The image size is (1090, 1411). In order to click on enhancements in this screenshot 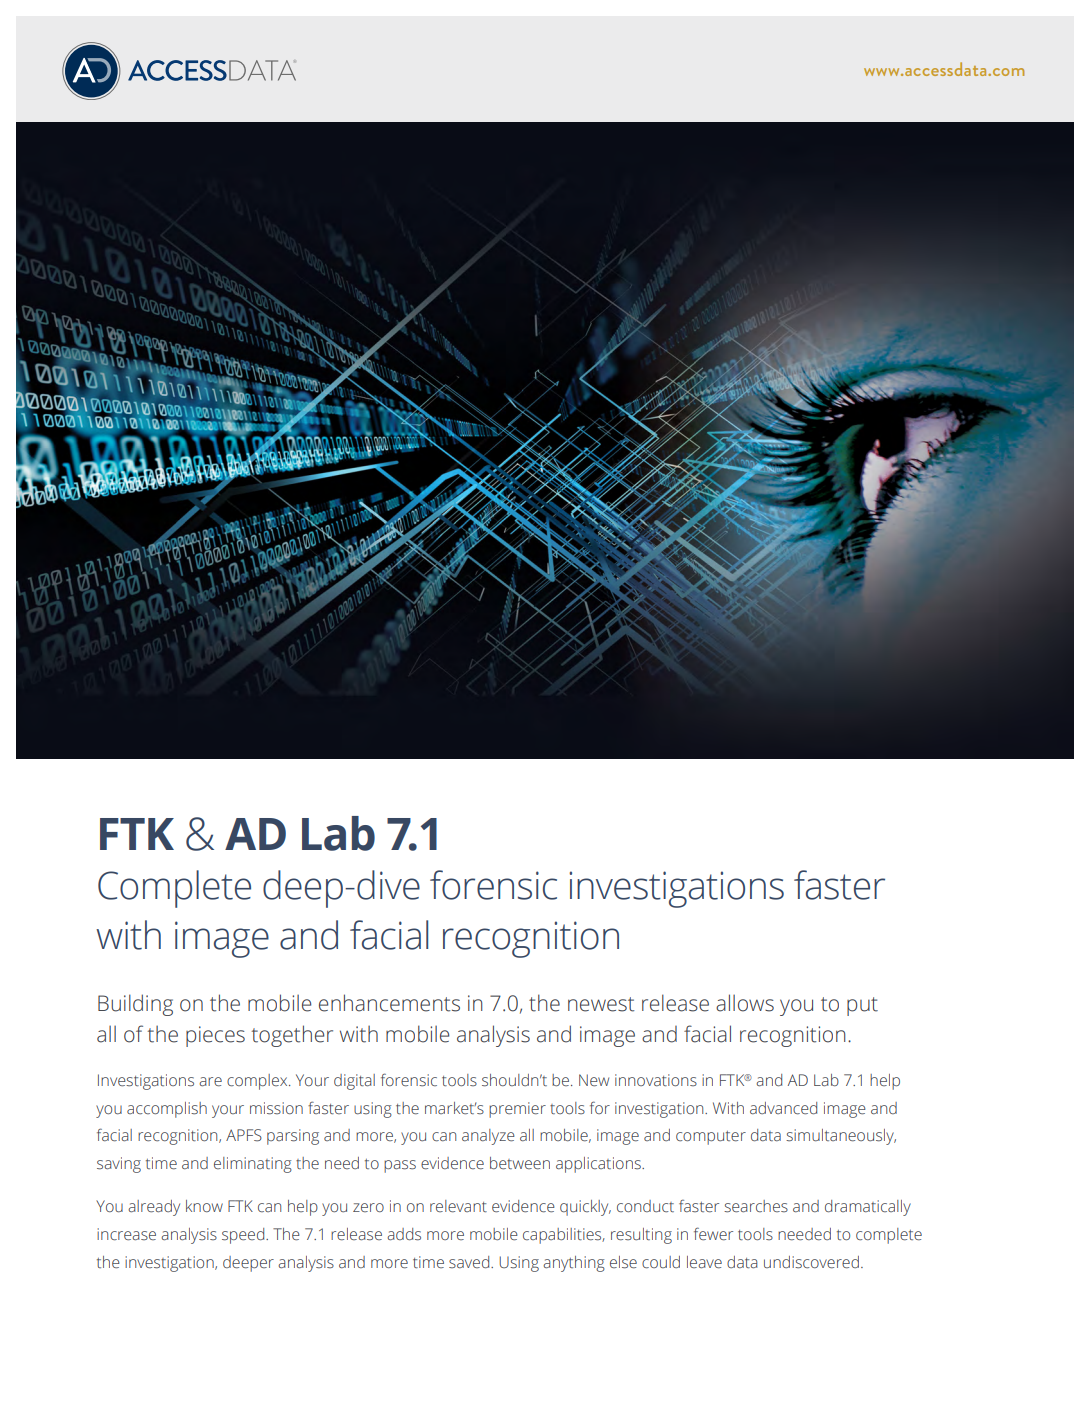, I will do `click(389, 1003)`.
